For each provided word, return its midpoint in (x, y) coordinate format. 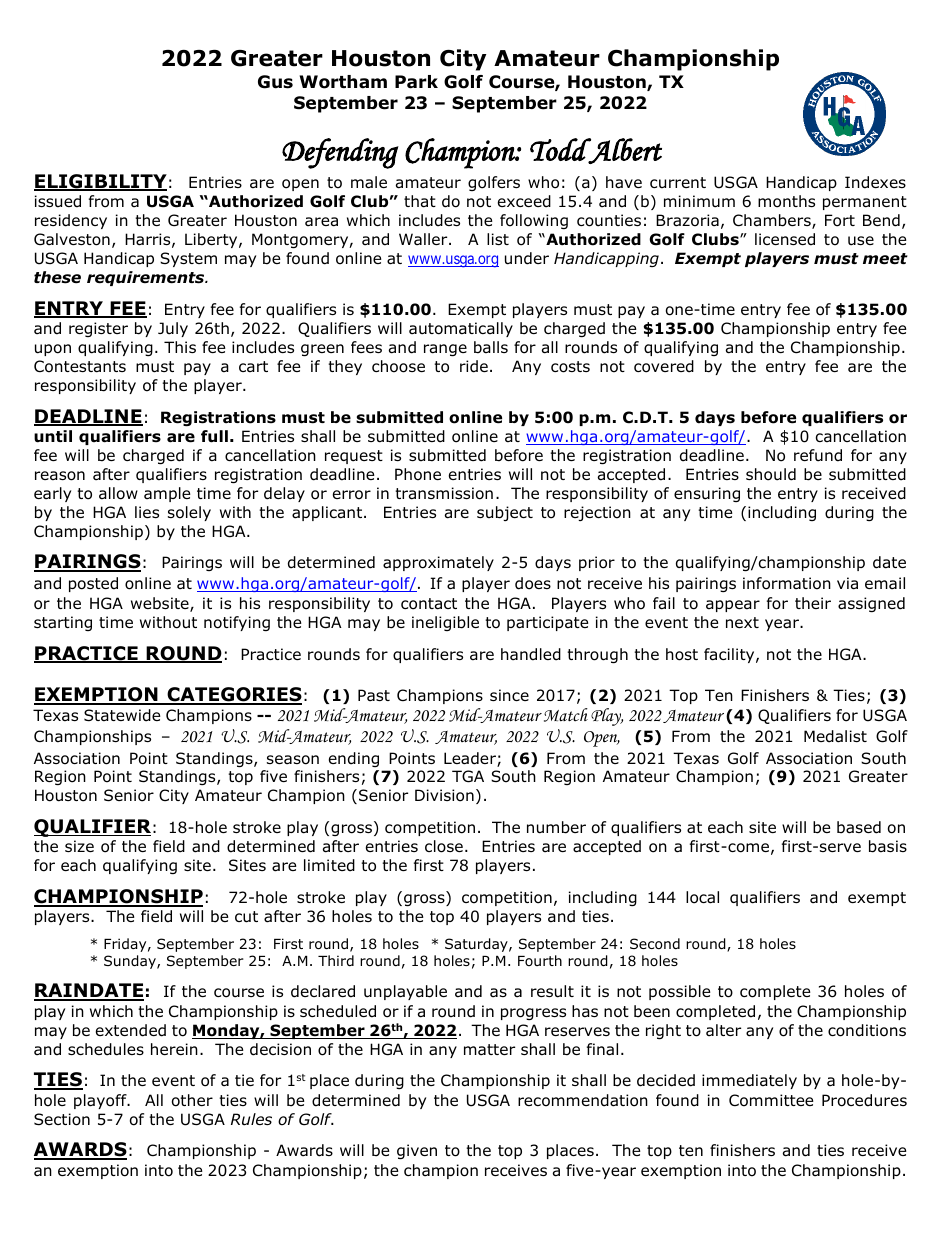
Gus (275, 82)
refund (818, 455)
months (786, 201)
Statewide (122, 715)
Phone (418, 474)
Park (416, 82)
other (192, 1100)
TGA (468, 776)
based (859, 827)
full (214, 436)
